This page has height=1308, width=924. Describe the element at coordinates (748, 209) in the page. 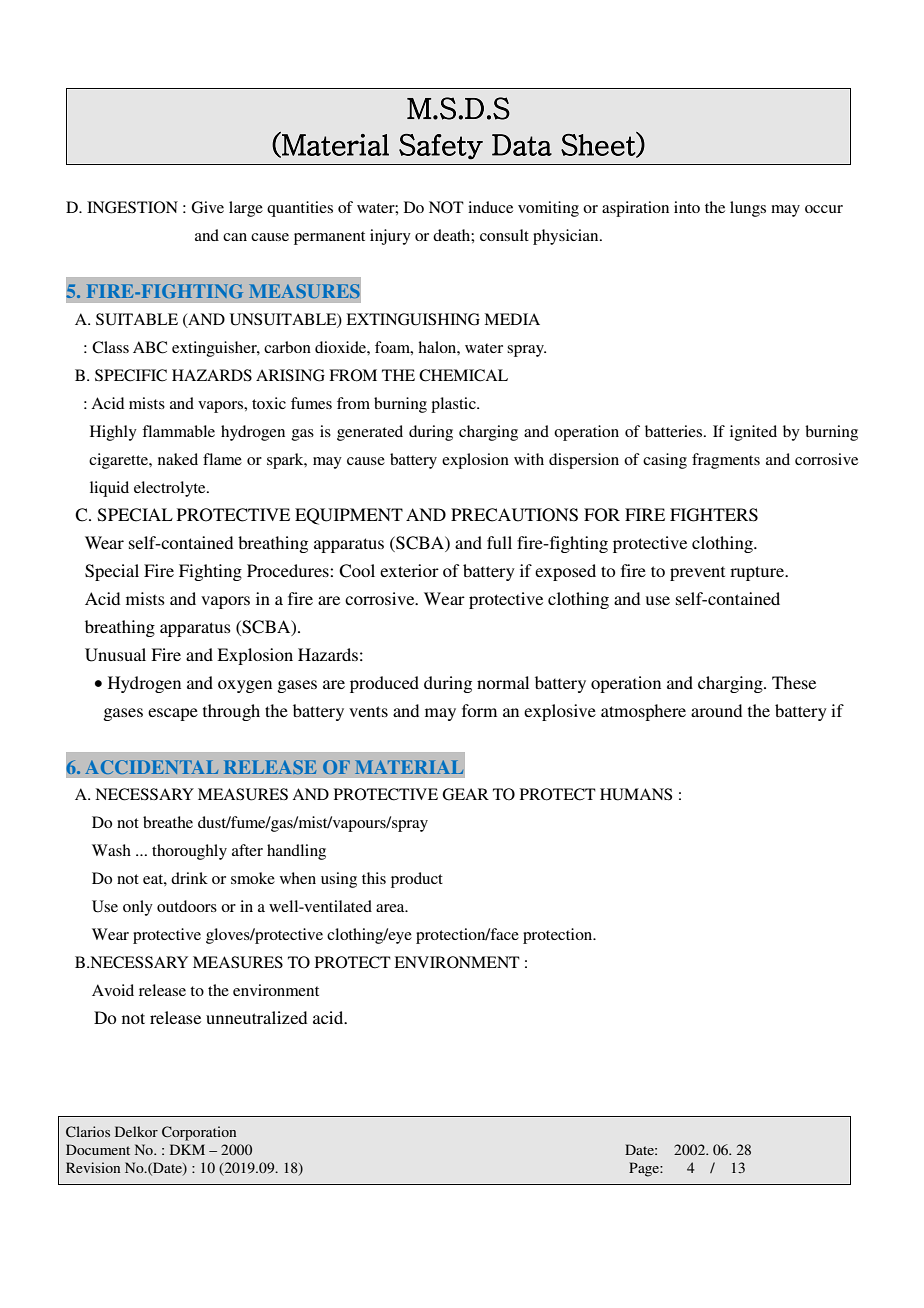

I see `lungs` at that location.
